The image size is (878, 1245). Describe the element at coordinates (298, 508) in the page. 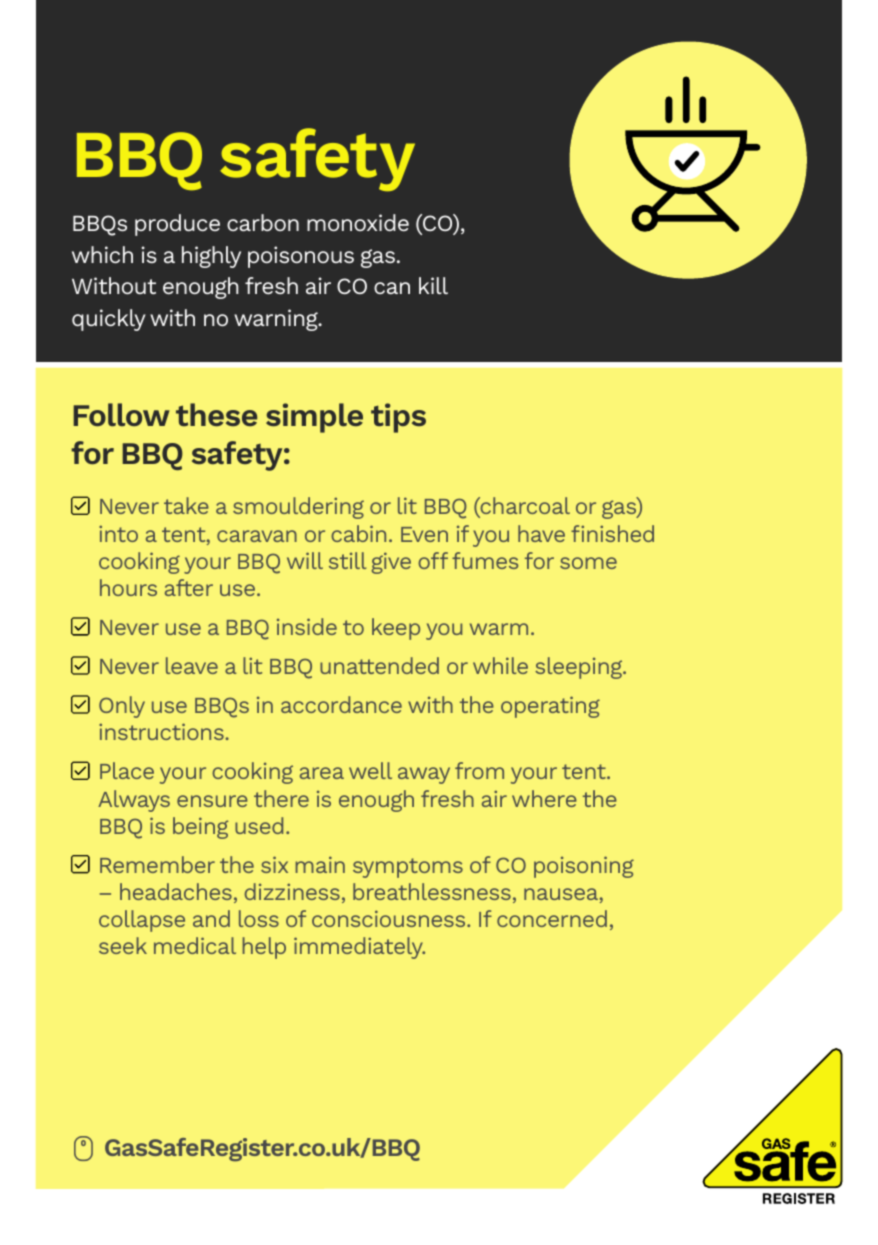

I see `smouldering` at that location.
